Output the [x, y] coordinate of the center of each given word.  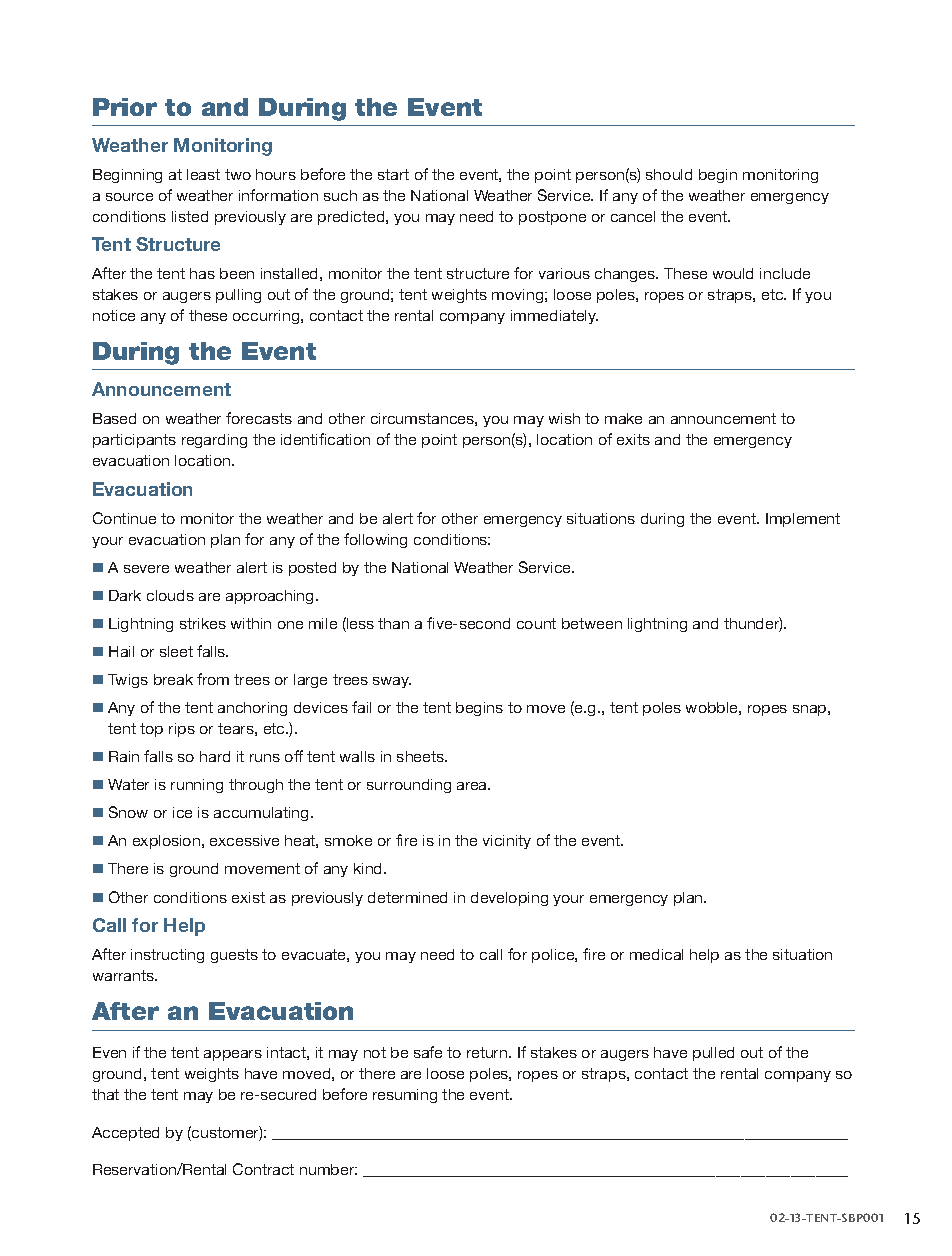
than [393, 623]
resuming [405, 1096]
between [592, 623]
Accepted [125, 1134]
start [393, 174]
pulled [713, 1054]
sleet [176, 651]
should [669, 174]
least [203, 174]
